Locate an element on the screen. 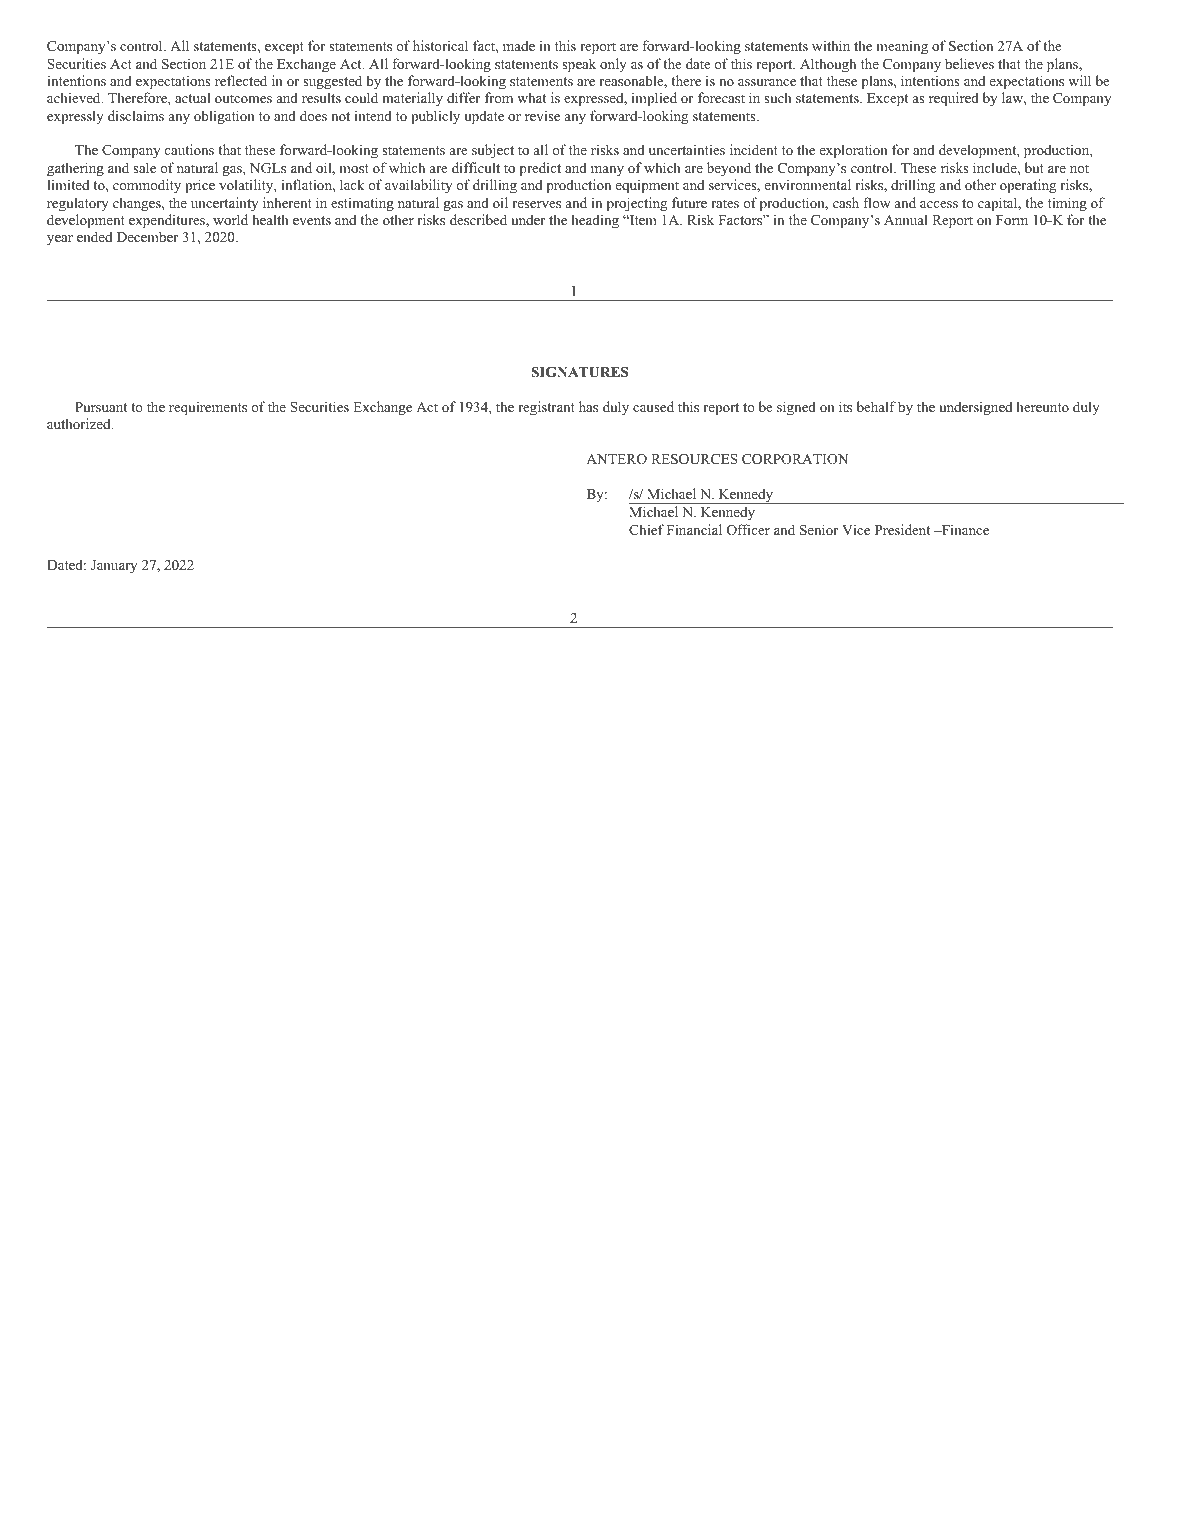 This screenshot has width=1183, height=1531. behalf is located at coordinates (876, 406).
